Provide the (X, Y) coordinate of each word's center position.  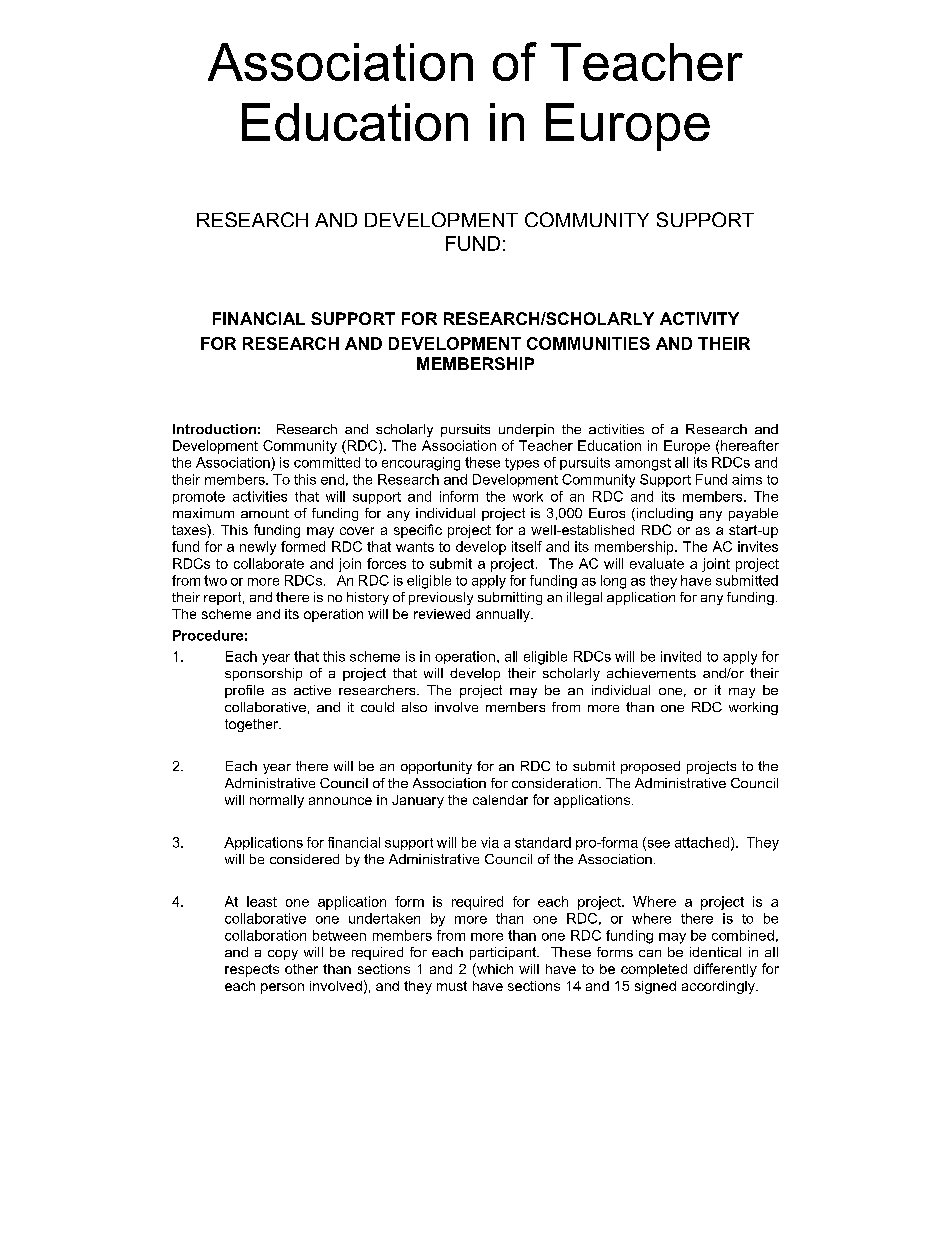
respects (252, 970)
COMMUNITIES (588, 343)
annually (504, 615)
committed (327, 462)
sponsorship (263, 674)
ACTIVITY (699, 318)
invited (681, 656)
